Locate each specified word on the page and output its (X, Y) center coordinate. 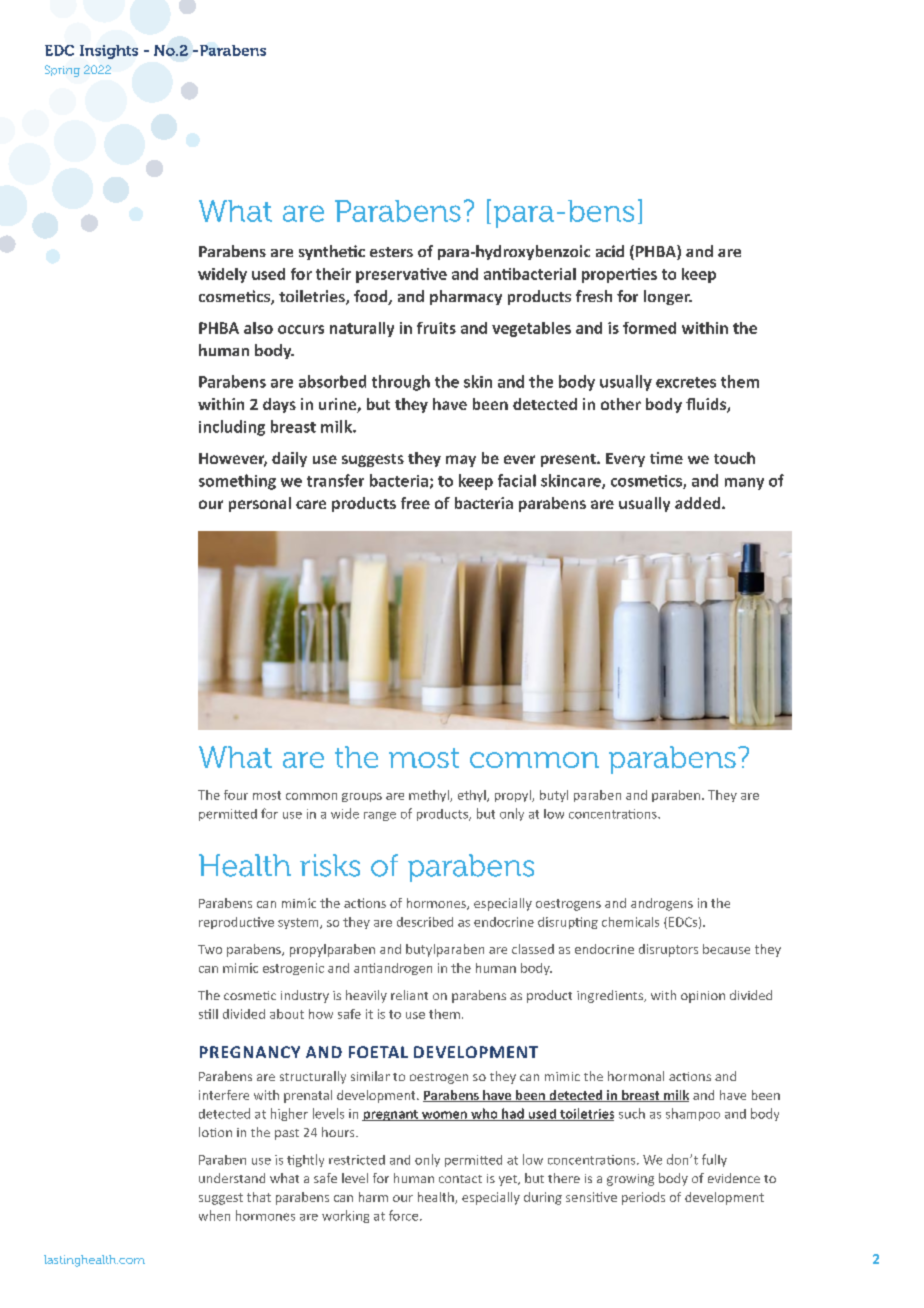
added (699, 503)
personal (260, 504)
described (425, 922)
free (415, 503)
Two (210, 949)
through (401, 383)
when (214, 1215)
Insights (109, 52)
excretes (686, 382)
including (232, 428)
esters (391, 252)
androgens (662, 904)
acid (610, 251)
